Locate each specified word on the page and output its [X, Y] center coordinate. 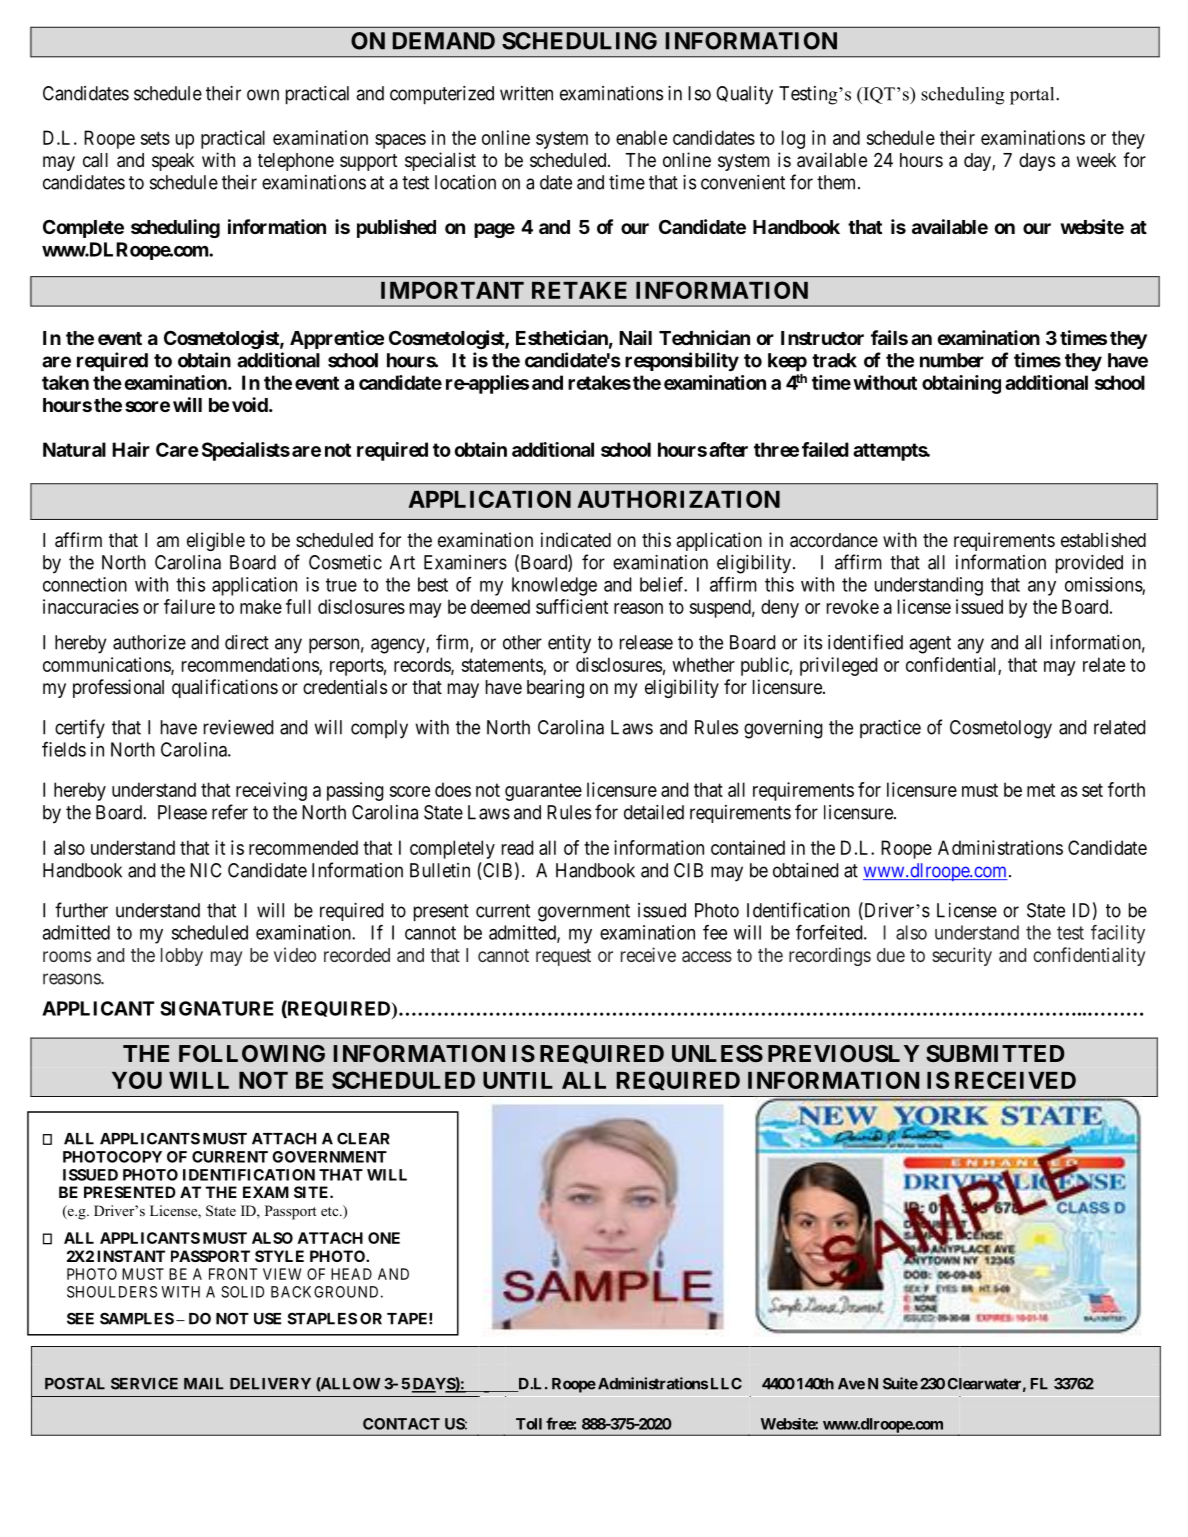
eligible [216, 541]
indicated [576, 540]
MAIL [204, 1384]
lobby [182, 957]
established [1103, 540]
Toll [529, 1424]
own [263, 95]
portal [1033, 96]
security [962, 956]
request [563, 957]
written [526, 93]
